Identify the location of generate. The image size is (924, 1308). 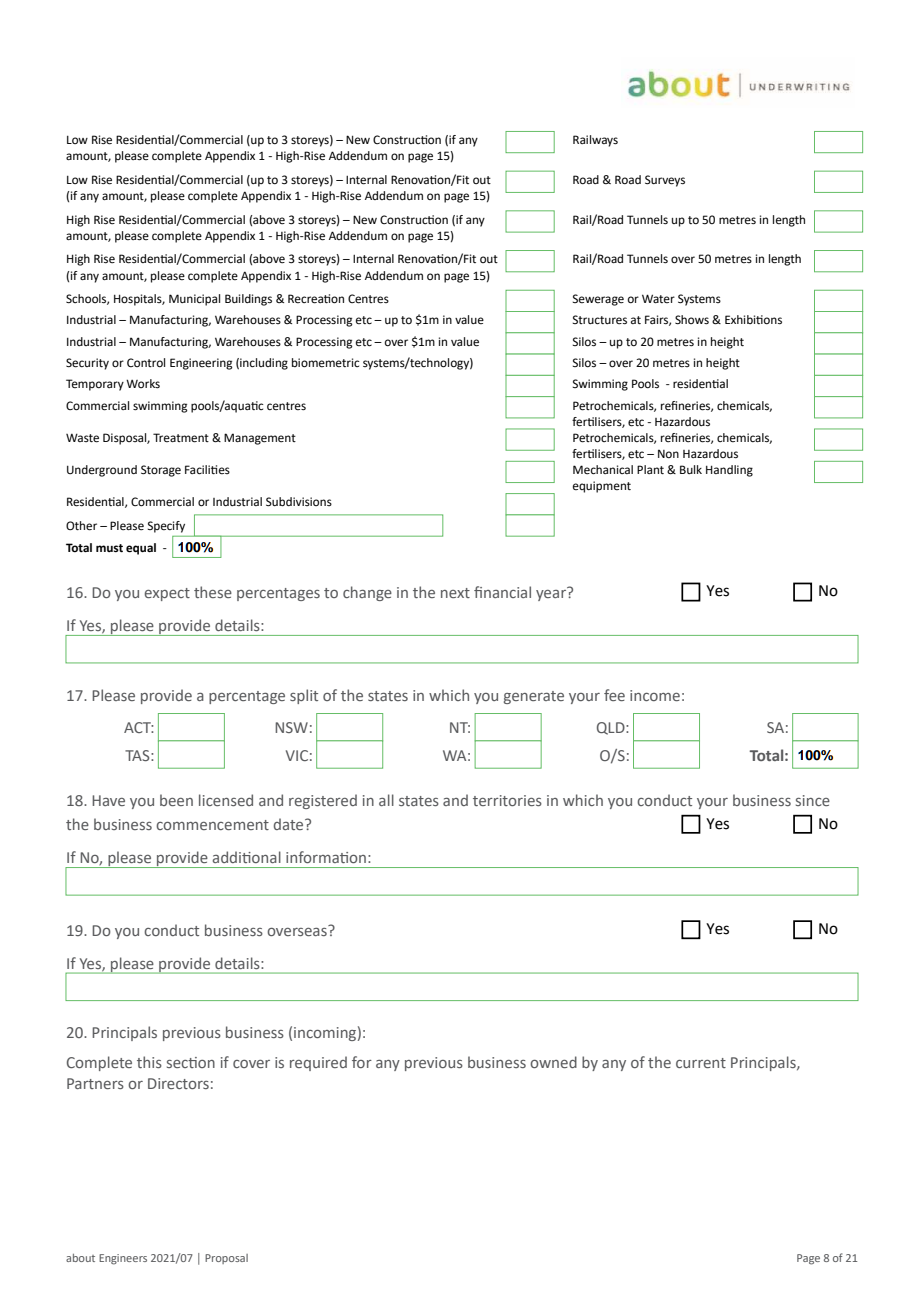
(534, 697).
